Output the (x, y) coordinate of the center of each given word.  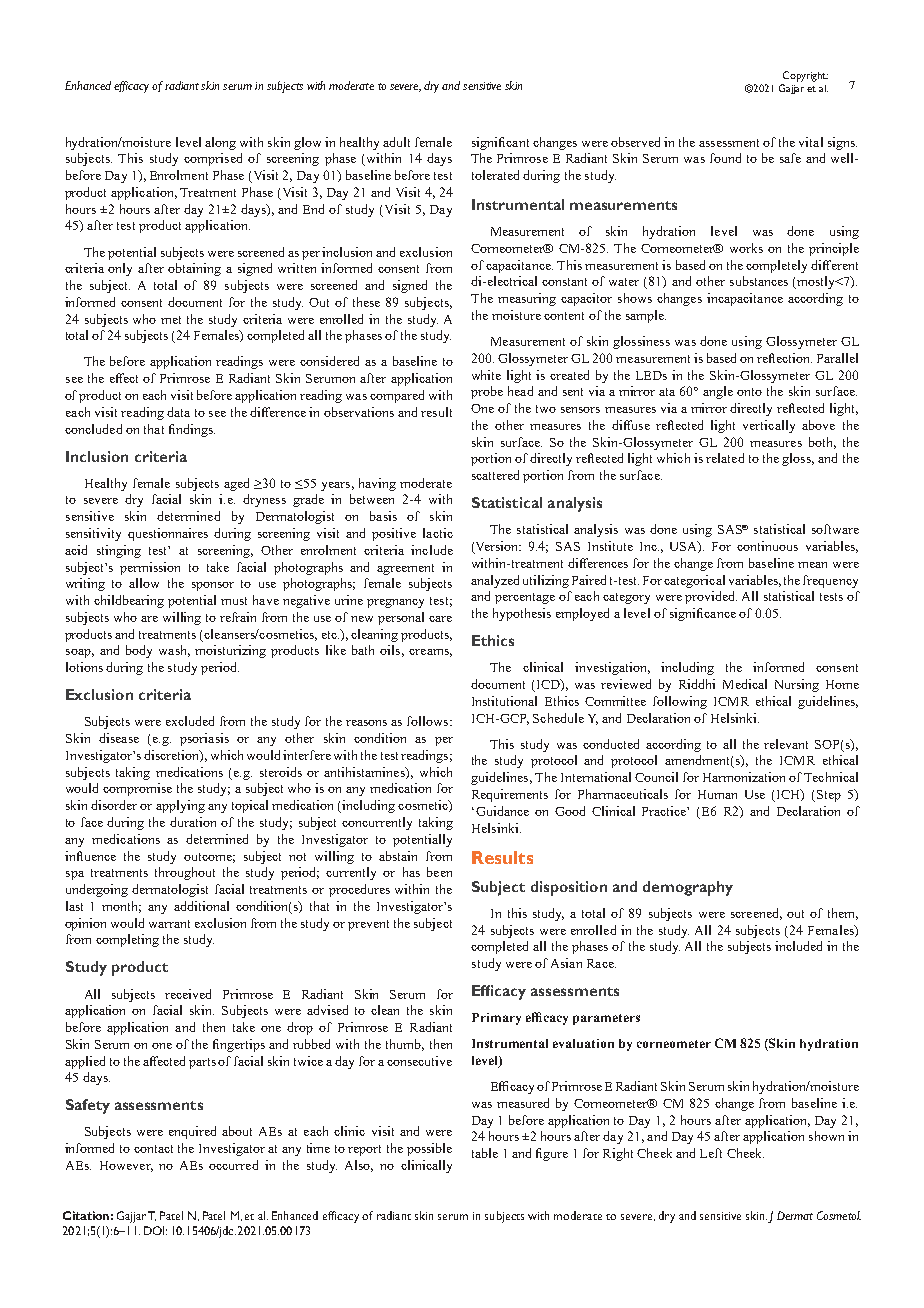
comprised (213, 159)
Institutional (504, 701)
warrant (169, 924)
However (126, 1166)
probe (487, 392)
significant (500, 143)
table (485, 1153)
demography (688, 888)
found (725, 158)
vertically (769, 426)
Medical (745, 684)
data (178, 412)
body (139, 651)
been (439, 872)
